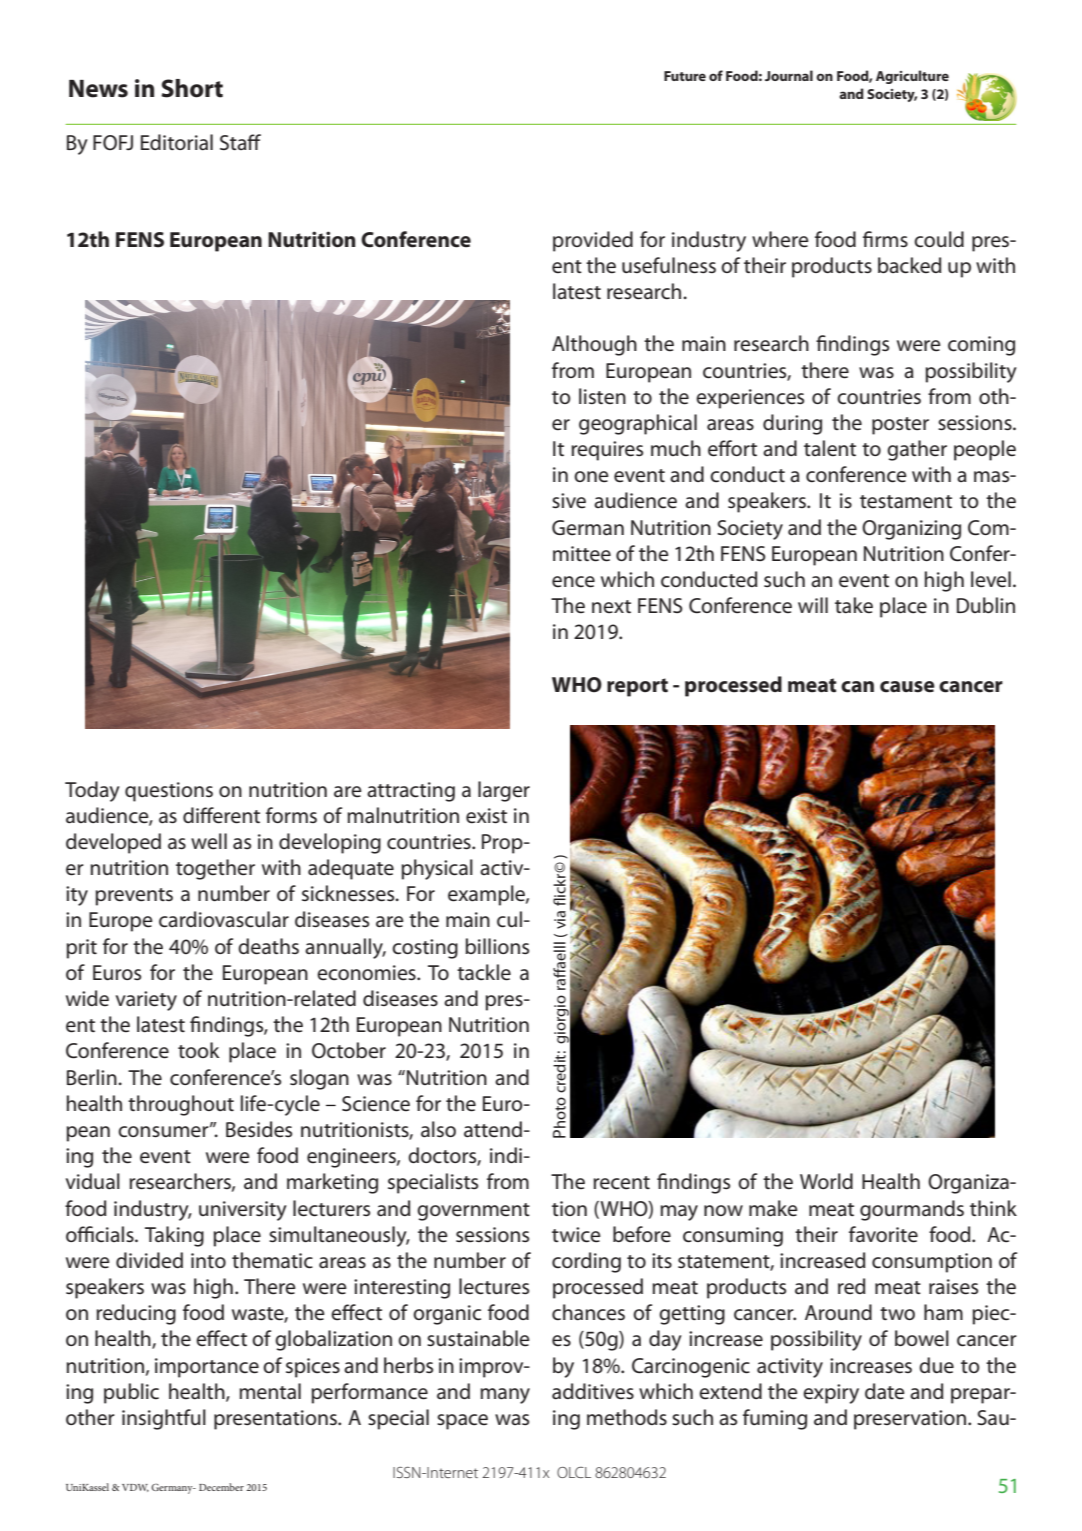  What do you see at coordinates (591, 477) in the document?
I see `one` at bounding box center [591, 477].
